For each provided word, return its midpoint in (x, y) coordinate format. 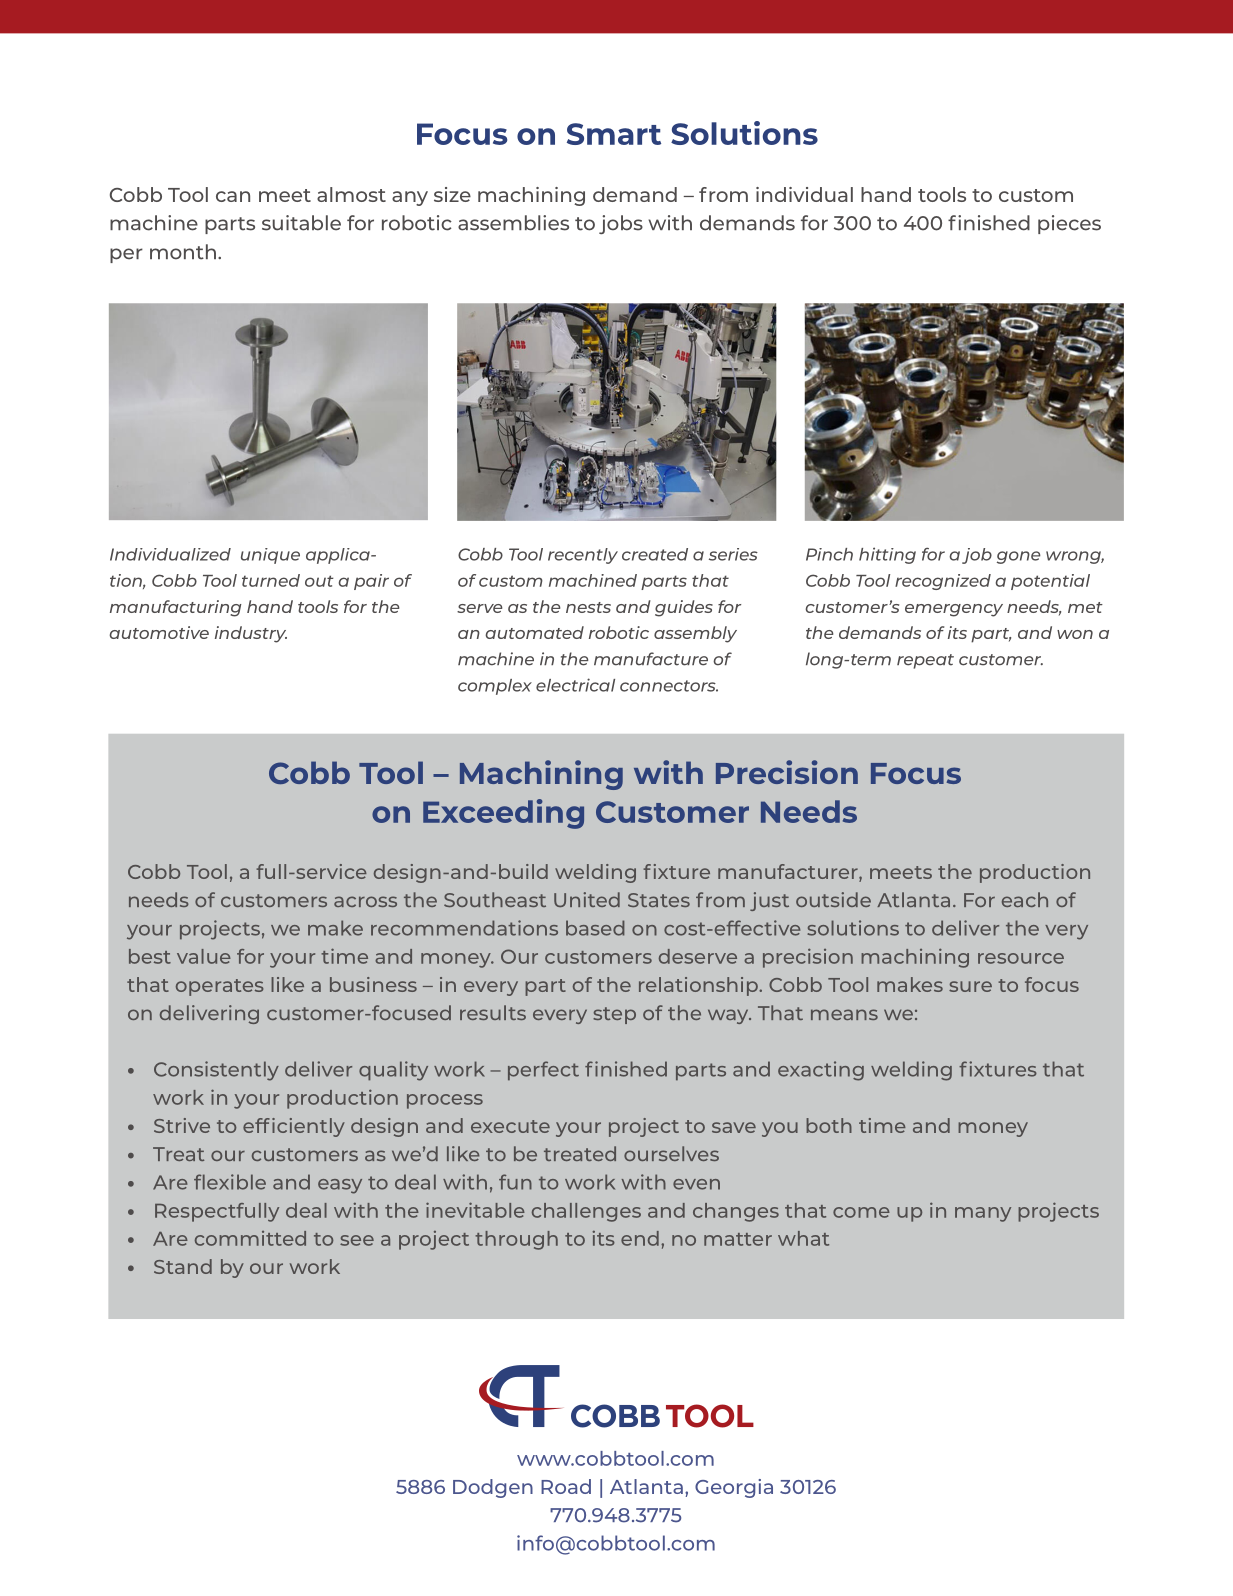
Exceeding (503, 814)
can (233, 196)
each (1025, 899)
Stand (183, 1266)
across (365, 901)
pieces (1069, 224)
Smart (614, 134)
